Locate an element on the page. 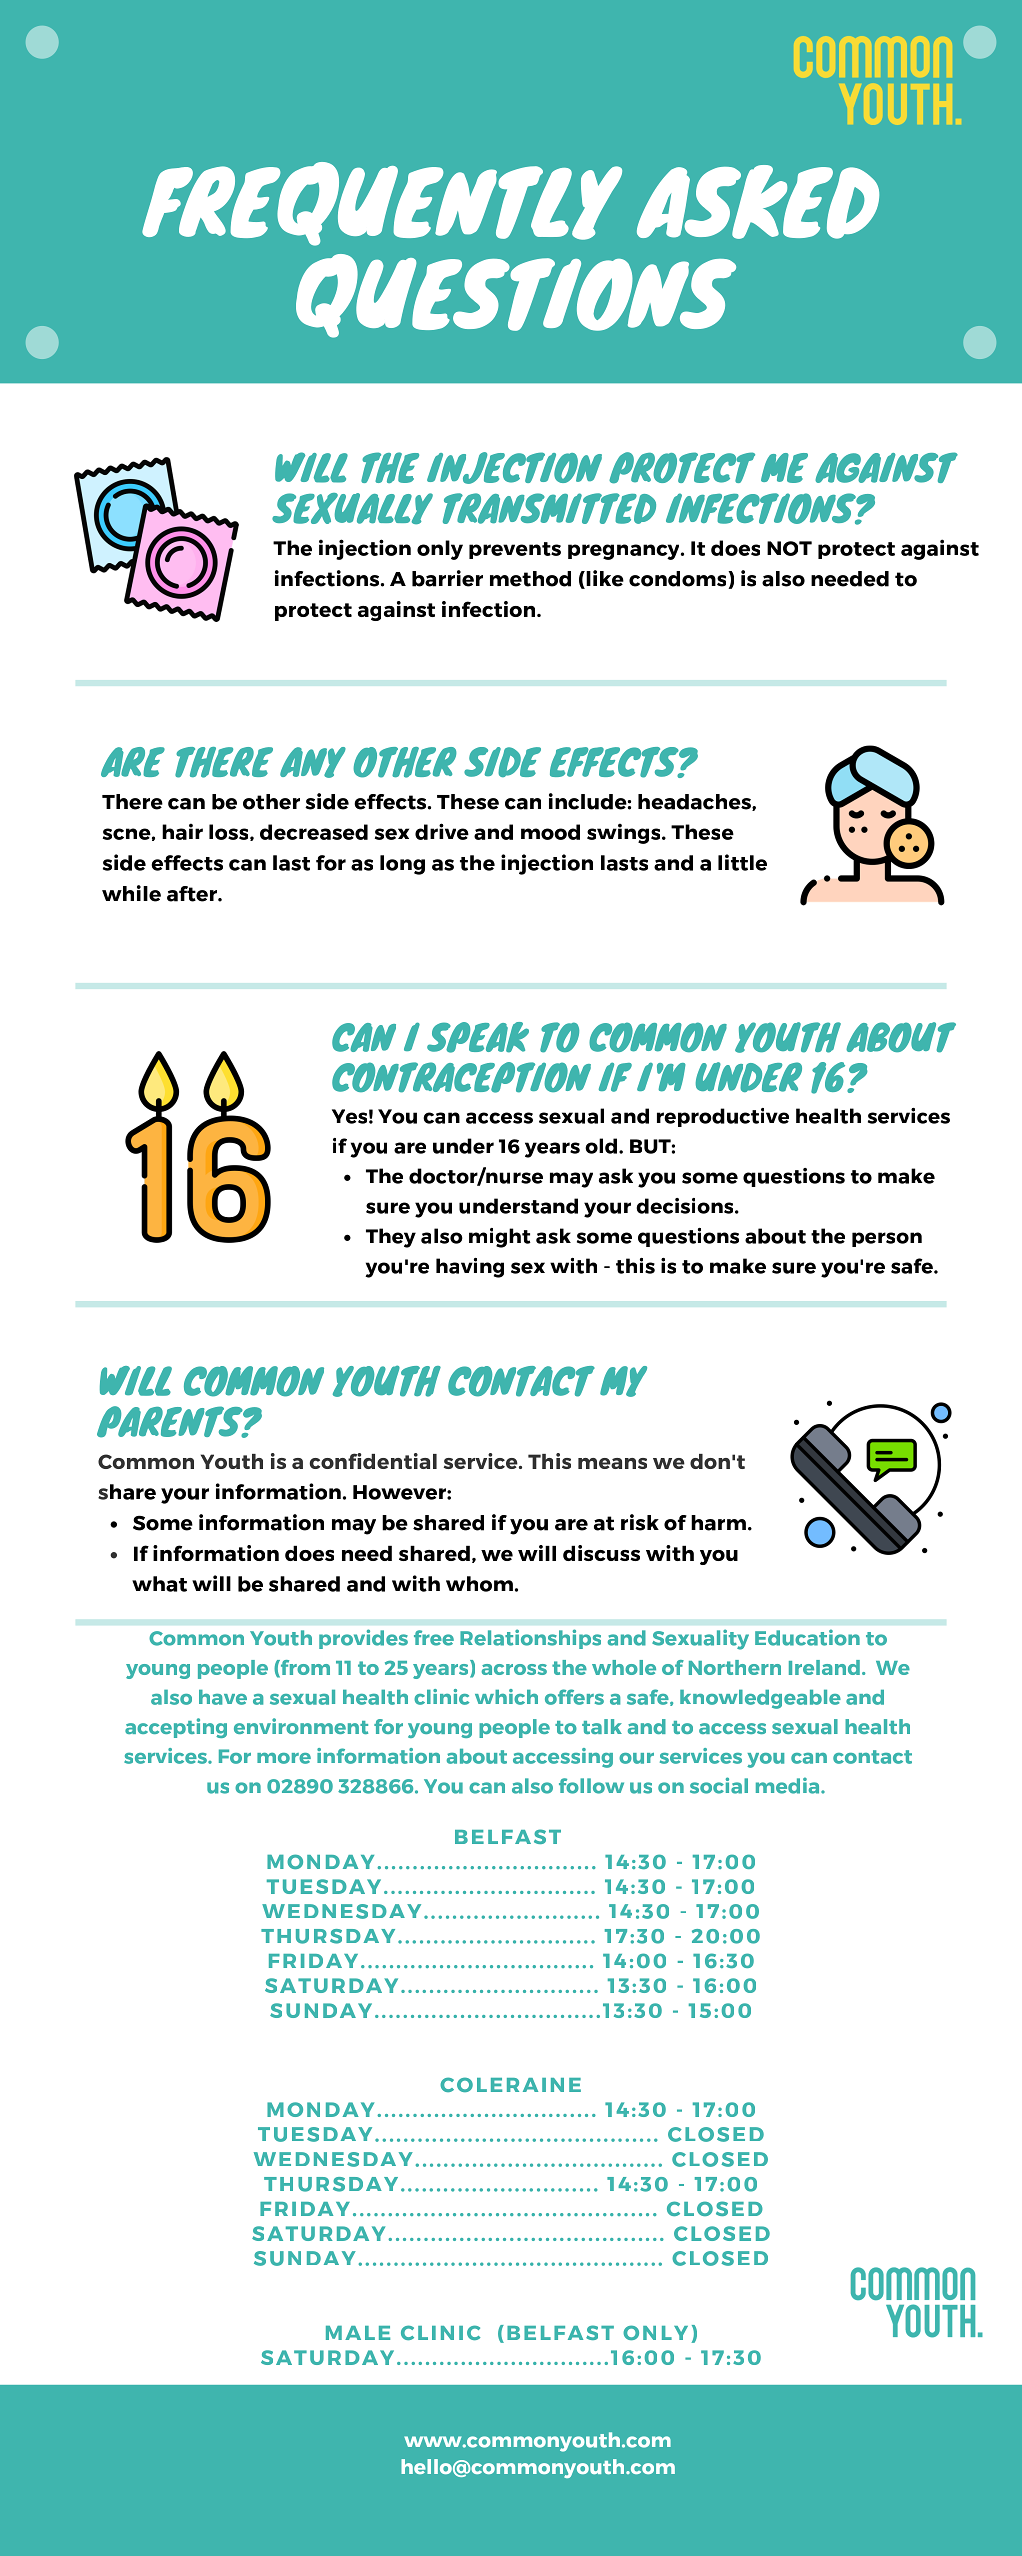 Image resolution: width=1022 pixels, height=2556 pixels. ASKED is located at coordinates (758, 202).
